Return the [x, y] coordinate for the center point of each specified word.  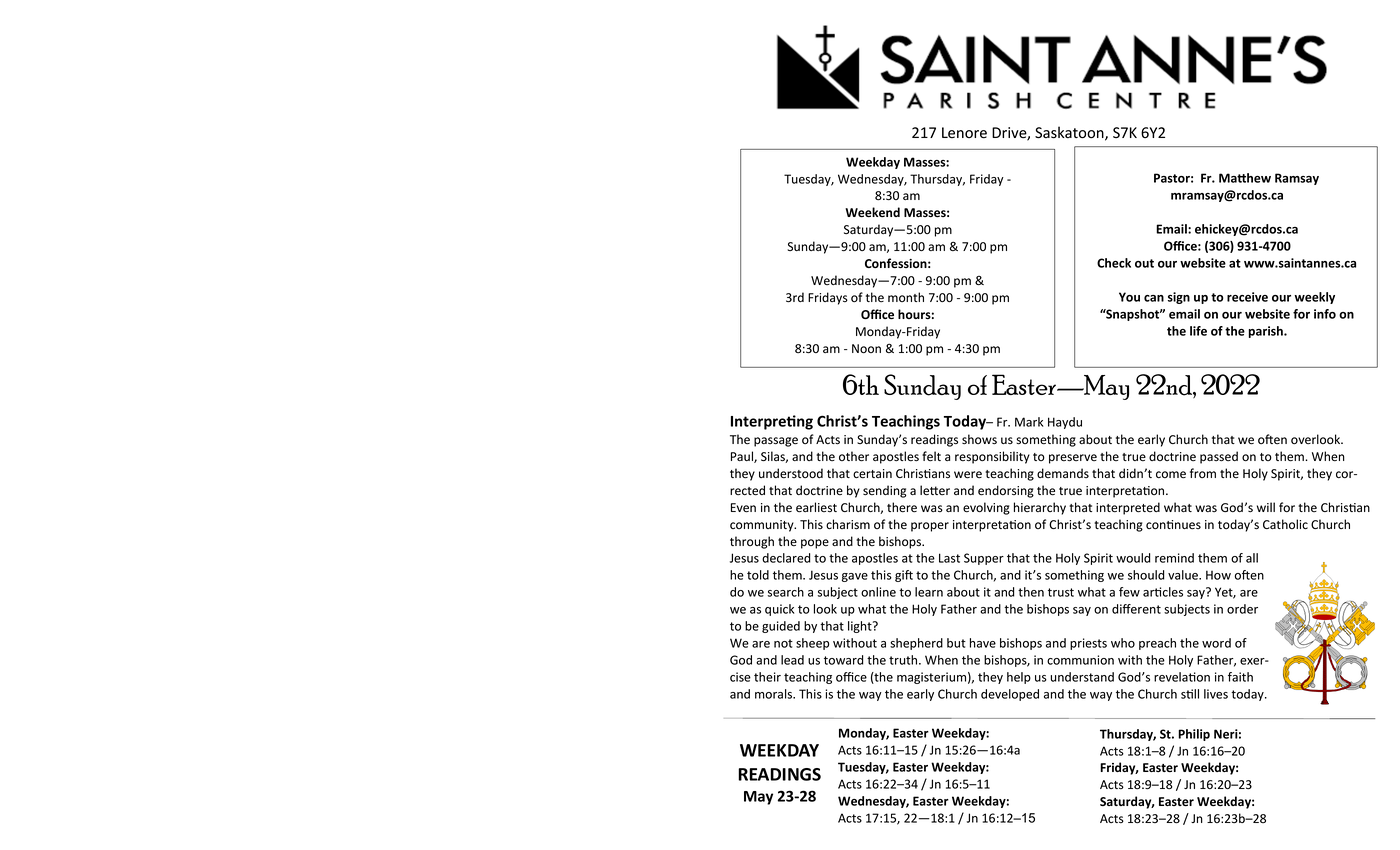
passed [1219, 457]
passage [776, 442]
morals [775, 694]
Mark [1029, 422]
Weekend [872, 212]
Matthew [1245, 178]
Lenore [964, 133]
